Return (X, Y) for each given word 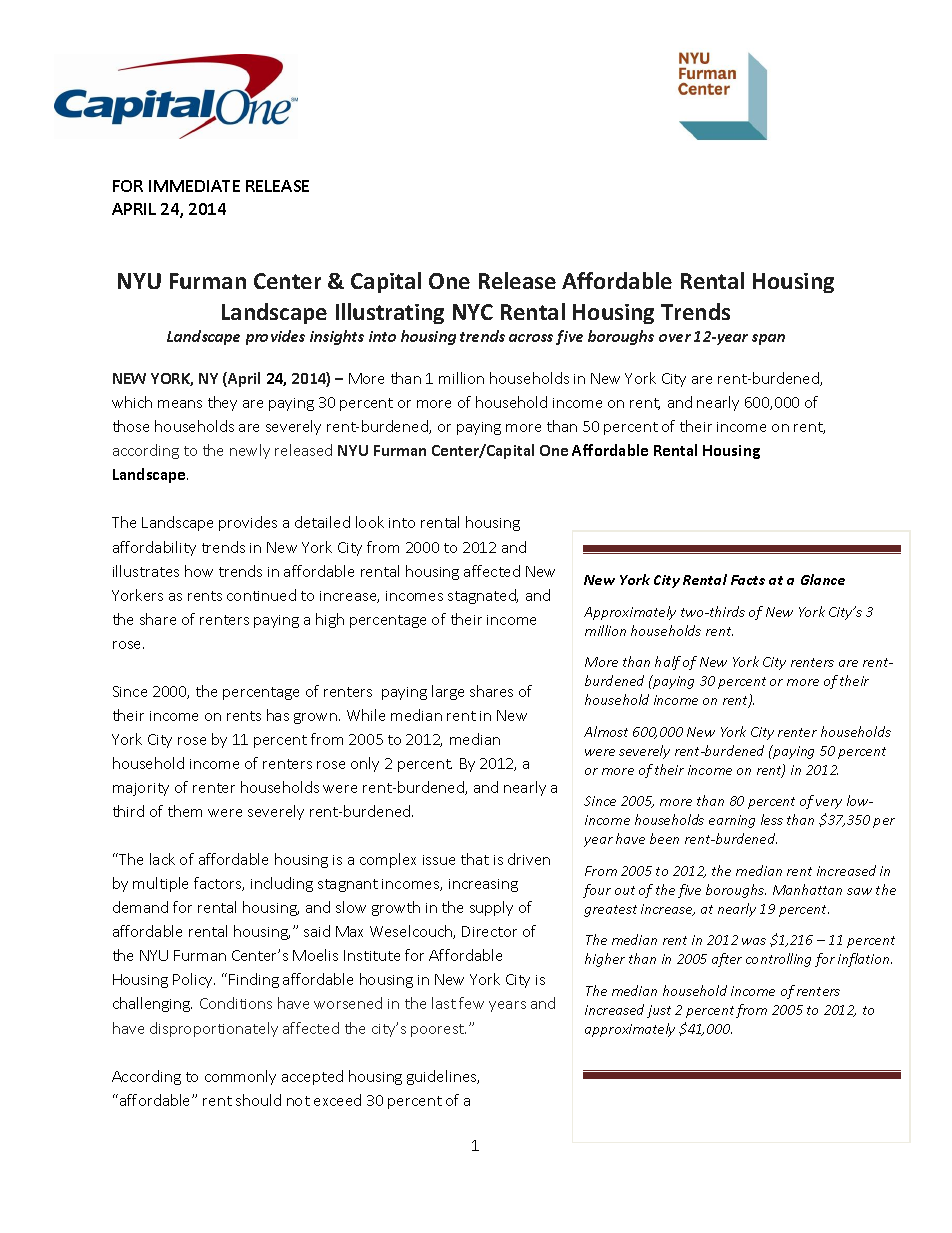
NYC (473, 312)
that (475, 859)
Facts (748, 580)
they (222, 403)
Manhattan (807, 889)
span (768, 339)
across (531, 338)
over (675, 338)
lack (162, 859)
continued (261, 595)
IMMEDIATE (194, 186)
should (258, 1100)
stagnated (483, 596)
